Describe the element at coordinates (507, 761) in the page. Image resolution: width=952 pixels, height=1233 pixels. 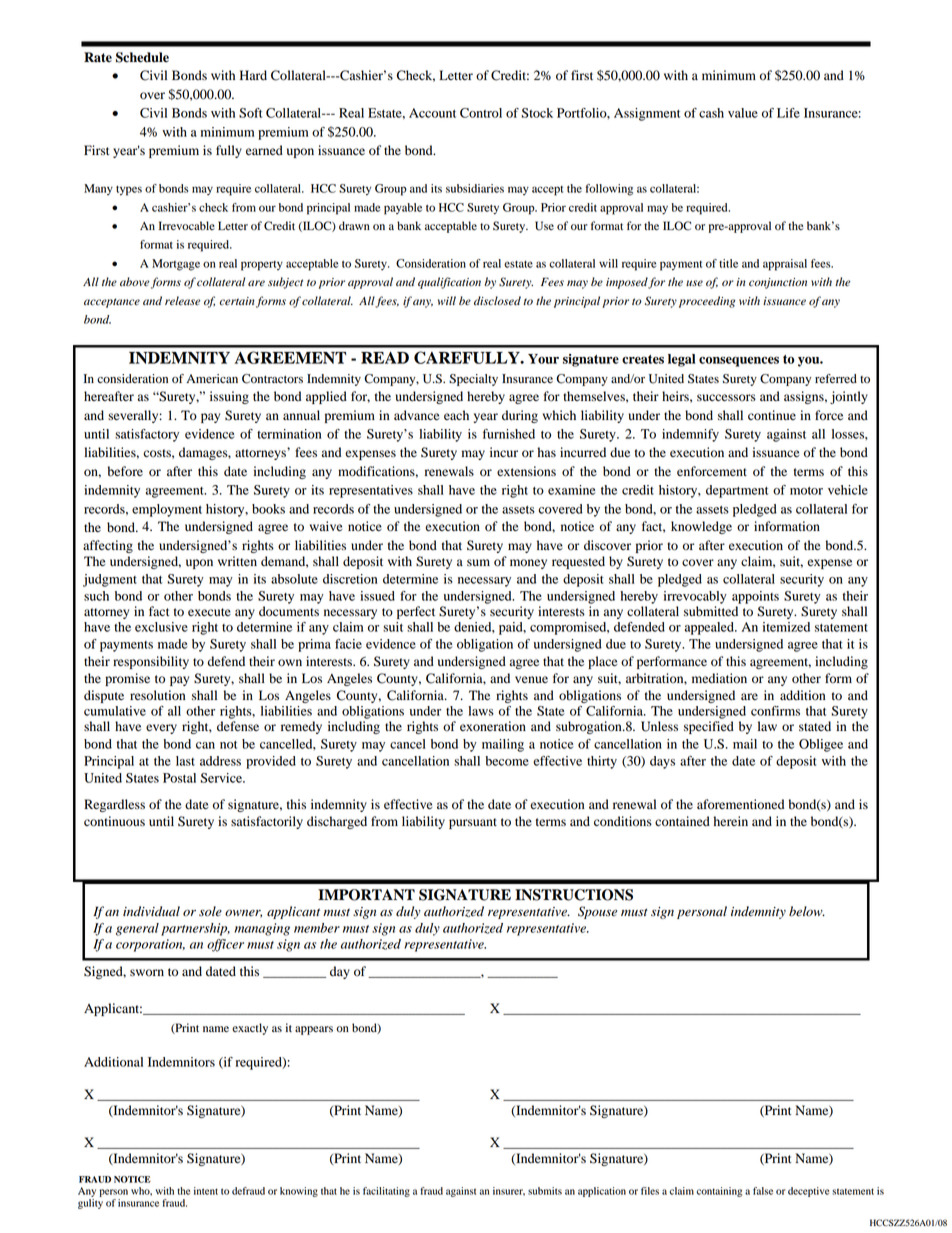
I see `become` at that location.
